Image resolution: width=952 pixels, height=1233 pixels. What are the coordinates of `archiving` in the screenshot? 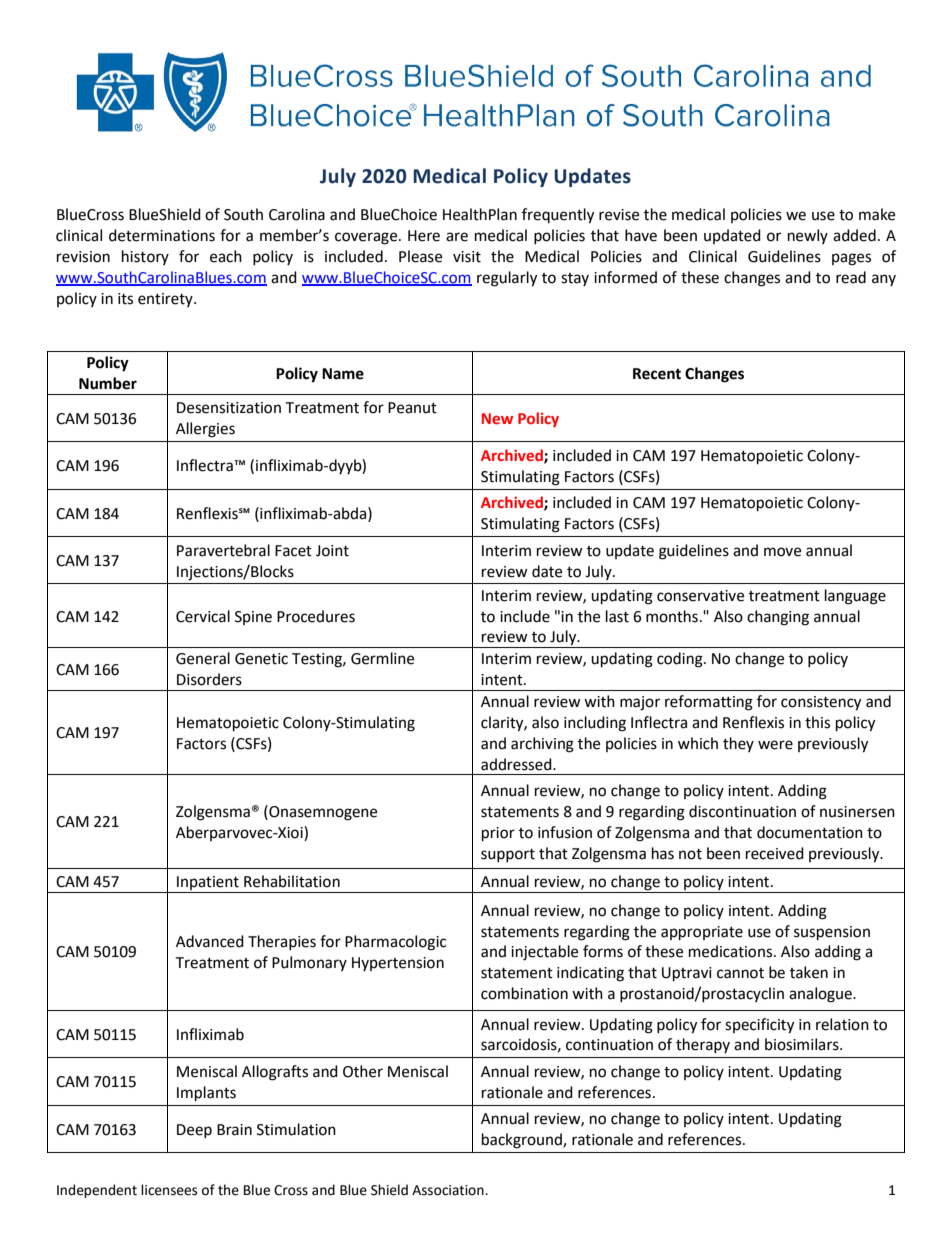 It's located at (542, 745).
